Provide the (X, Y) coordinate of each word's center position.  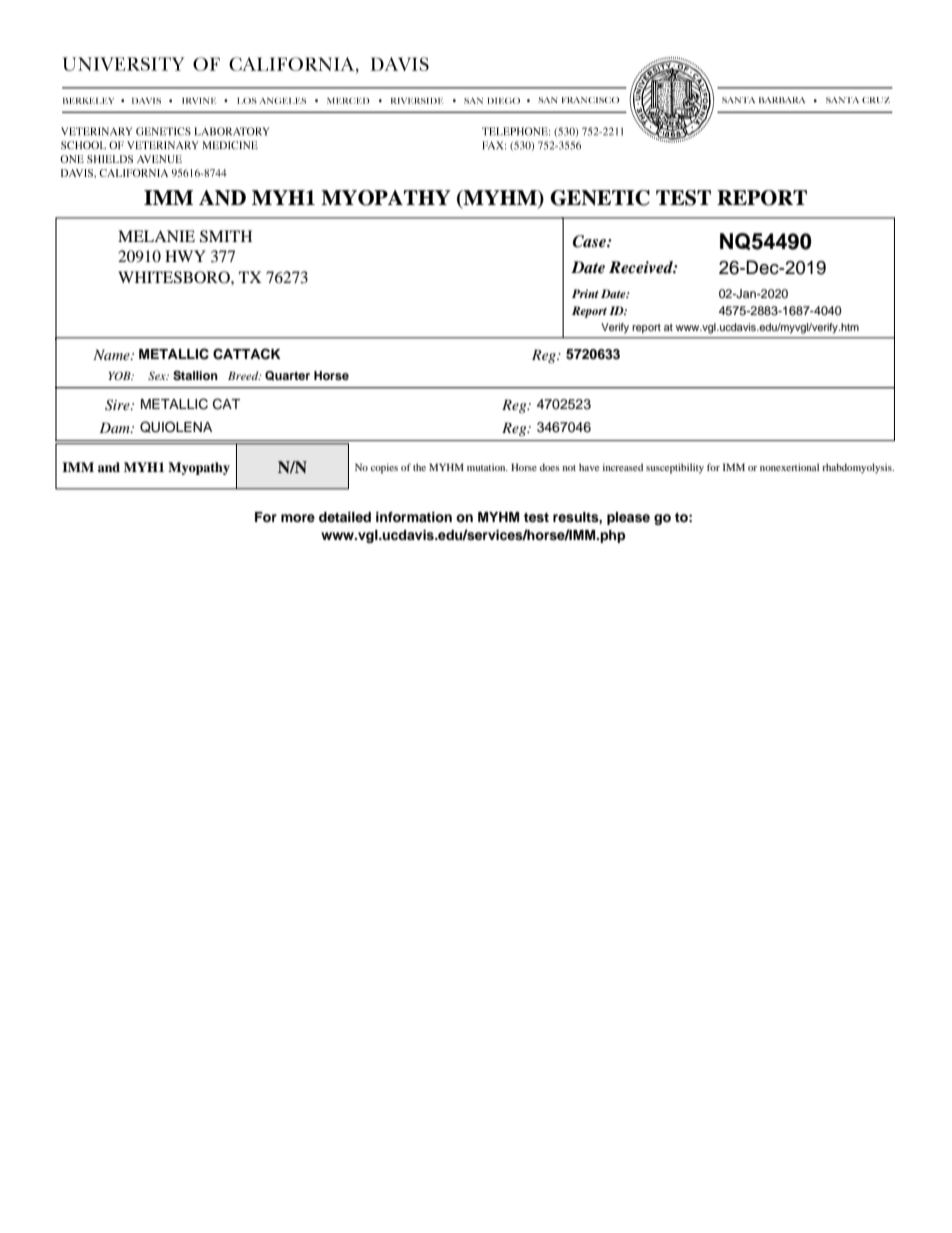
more (298, 518)
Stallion (195, 376)
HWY (185, 256)
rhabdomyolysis (858, 468)
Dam (115, 427)
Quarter (287, 376)
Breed (244, 375)
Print (585, 293)
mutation (487, 467)
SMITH (226, 236)
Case (590, 241)
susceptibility (675, 468)
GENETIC (600, 198)
